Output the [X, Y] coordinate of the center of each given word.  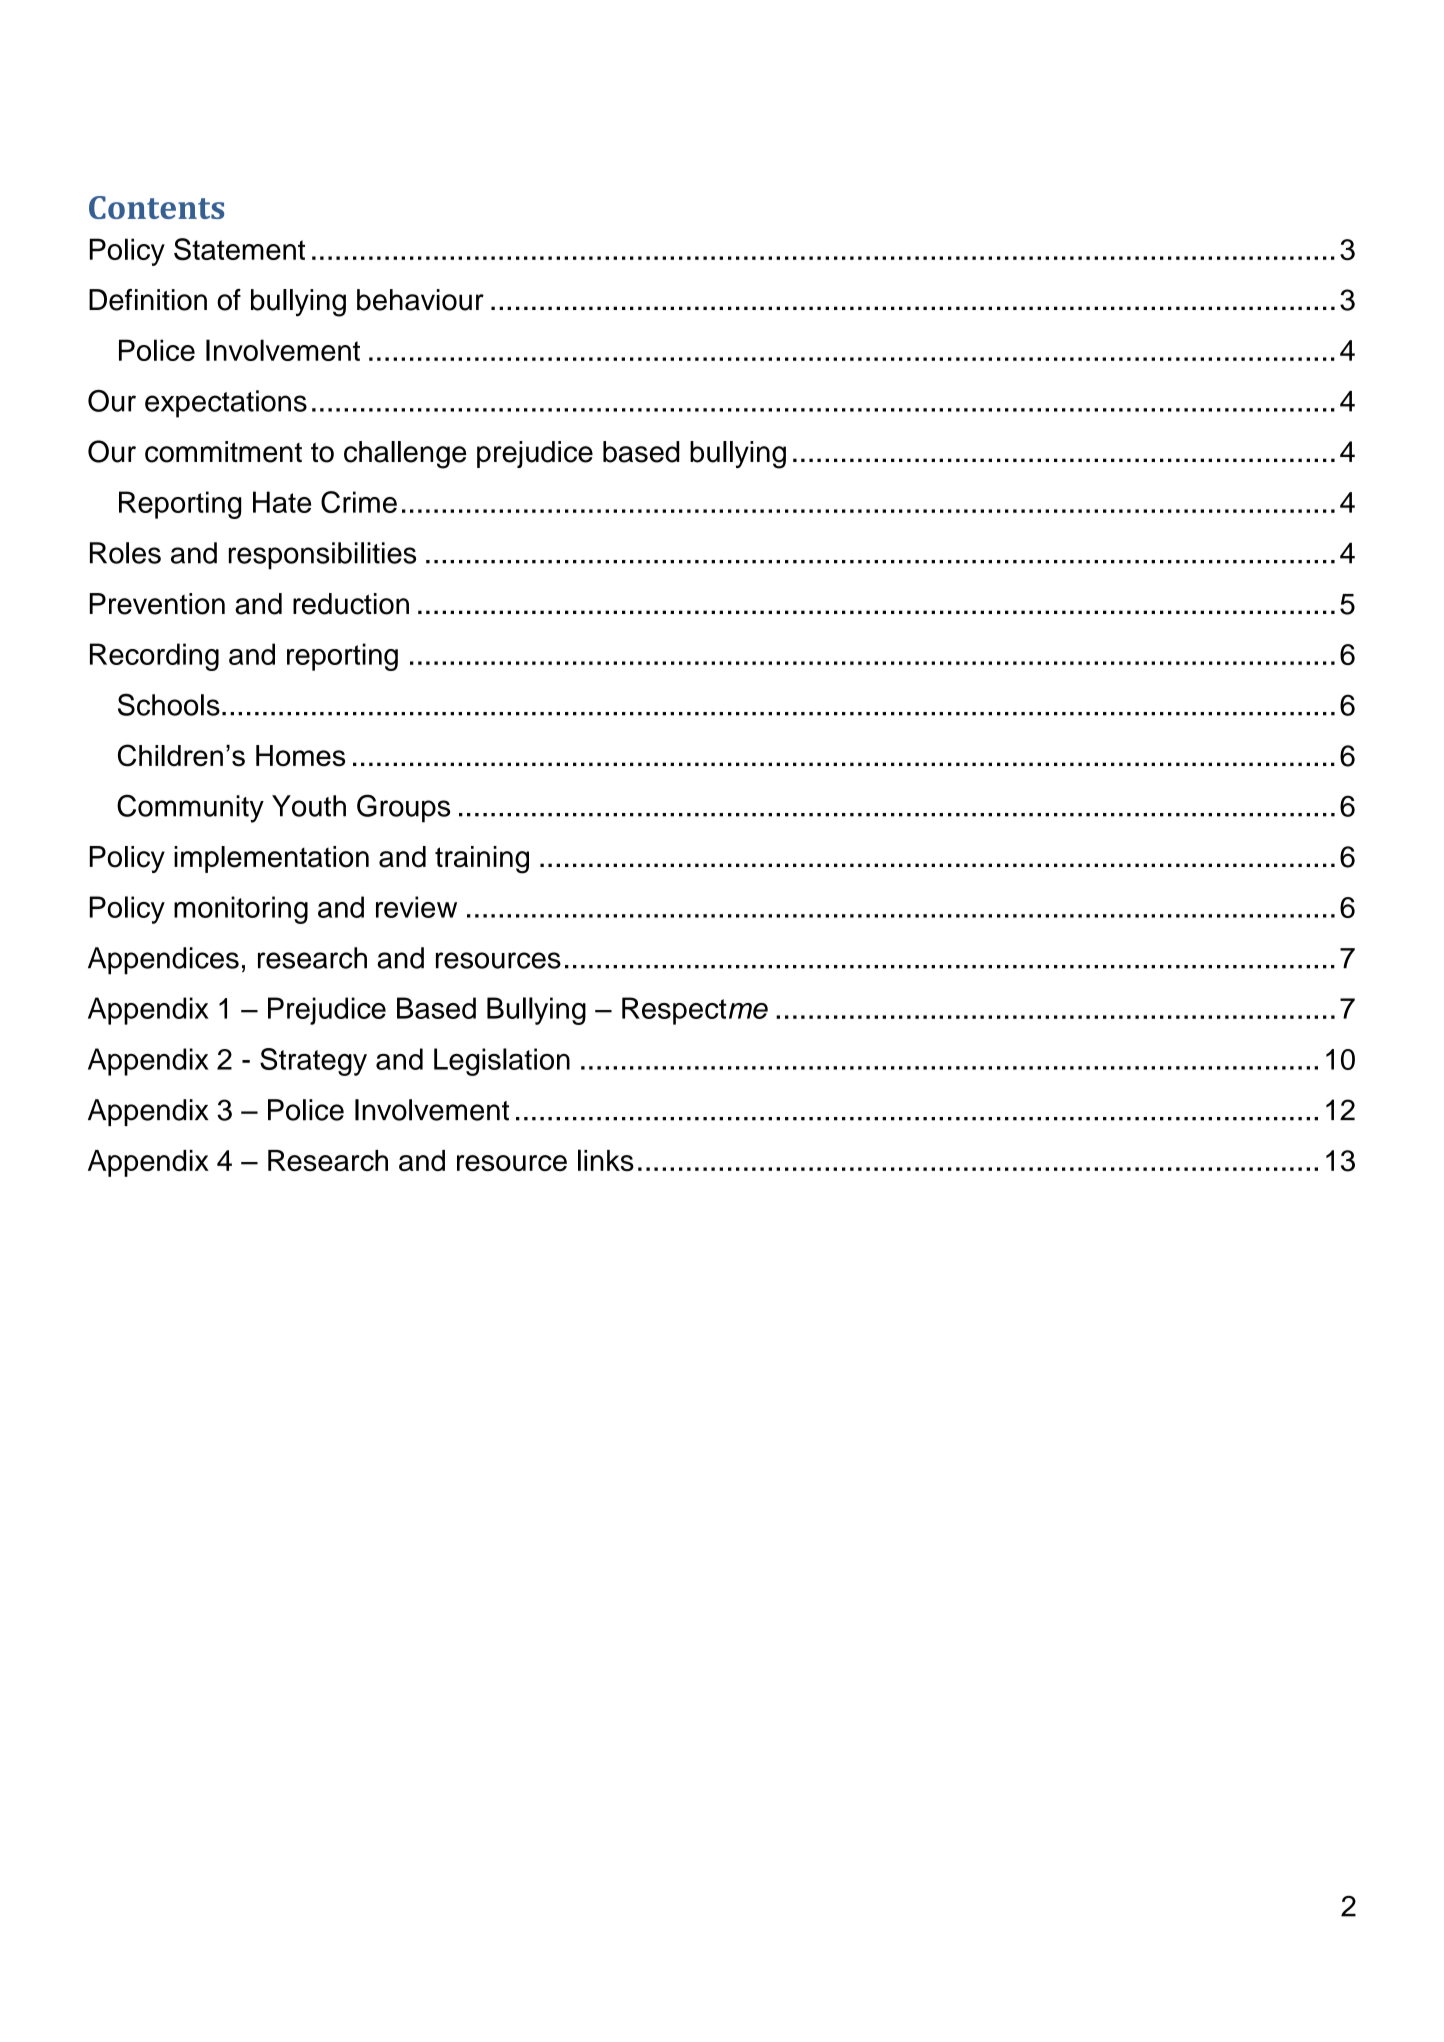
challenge [405, 455]
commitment [223, 452]
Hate [282, 502]
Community [190, 808]
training [482, 860]
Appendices [163, 961]
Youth [309, 806]
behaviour [420, 300]
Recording [154, 657]
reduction [351, 604]
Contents [156, 207]
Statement [239, 249]
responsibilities [322, 556]
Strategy [313, 1062]
